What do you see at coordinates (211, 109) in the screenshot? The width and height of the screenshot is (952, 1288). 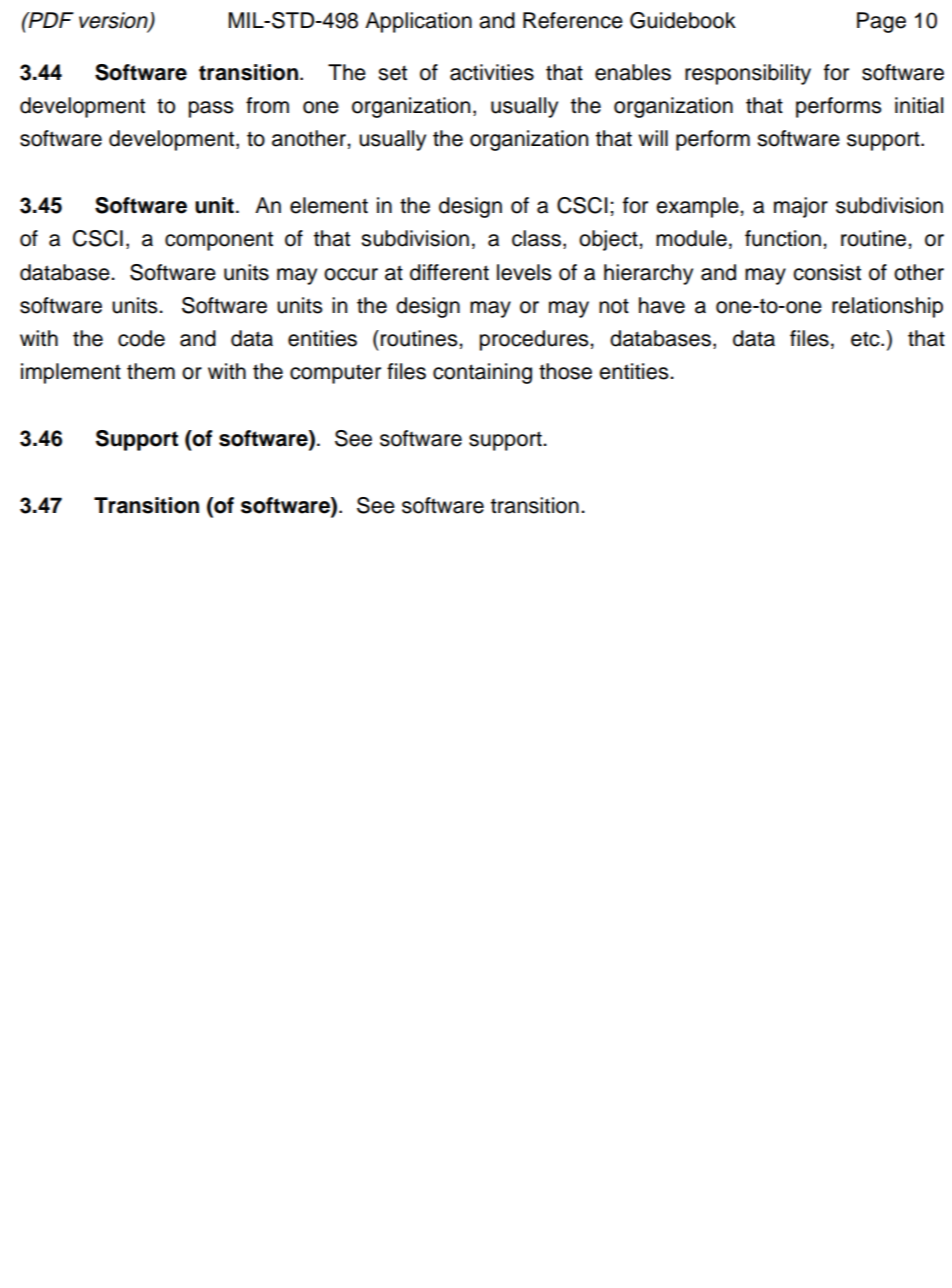 I see `pass` at bounding box center [211, 109].
